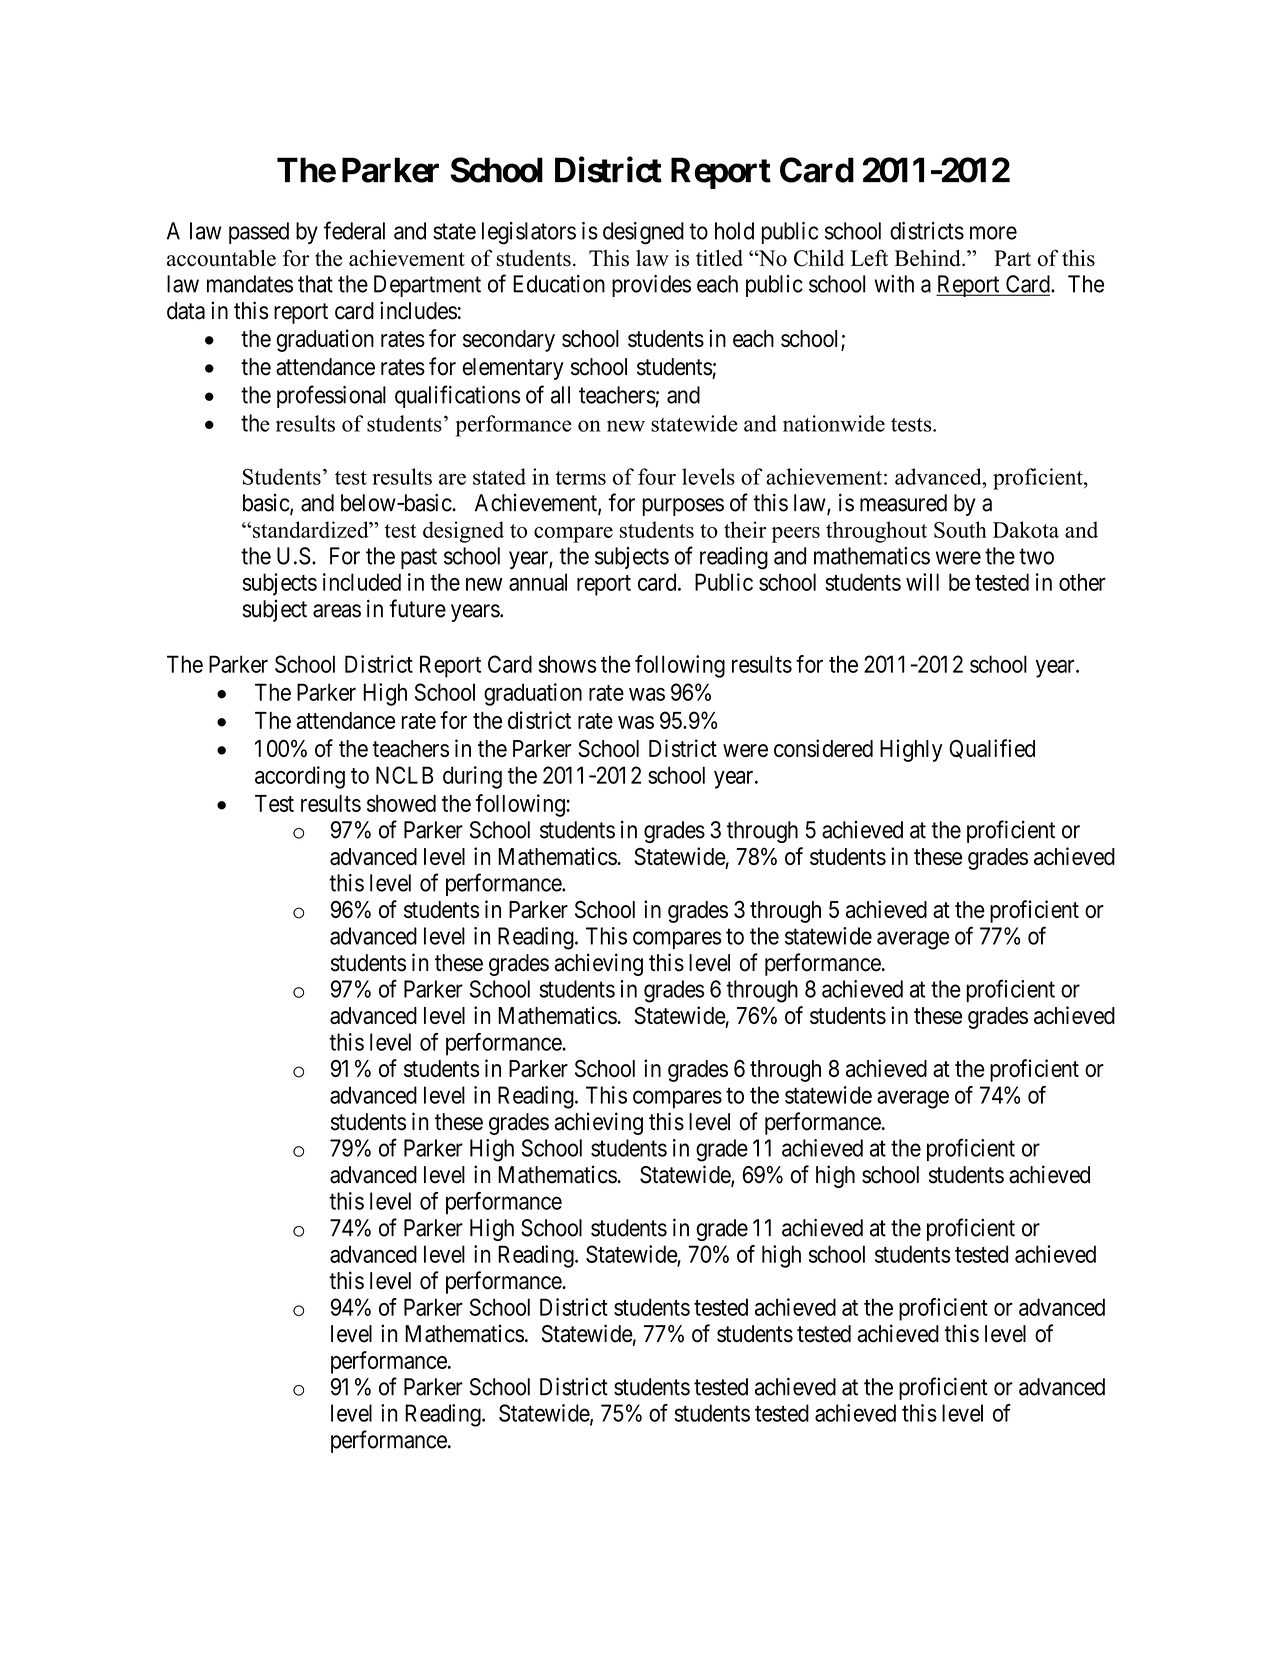  What do you see at coordinates (834, 423) in the image?
I see `nationwide` at bounding box center [834, 423].
